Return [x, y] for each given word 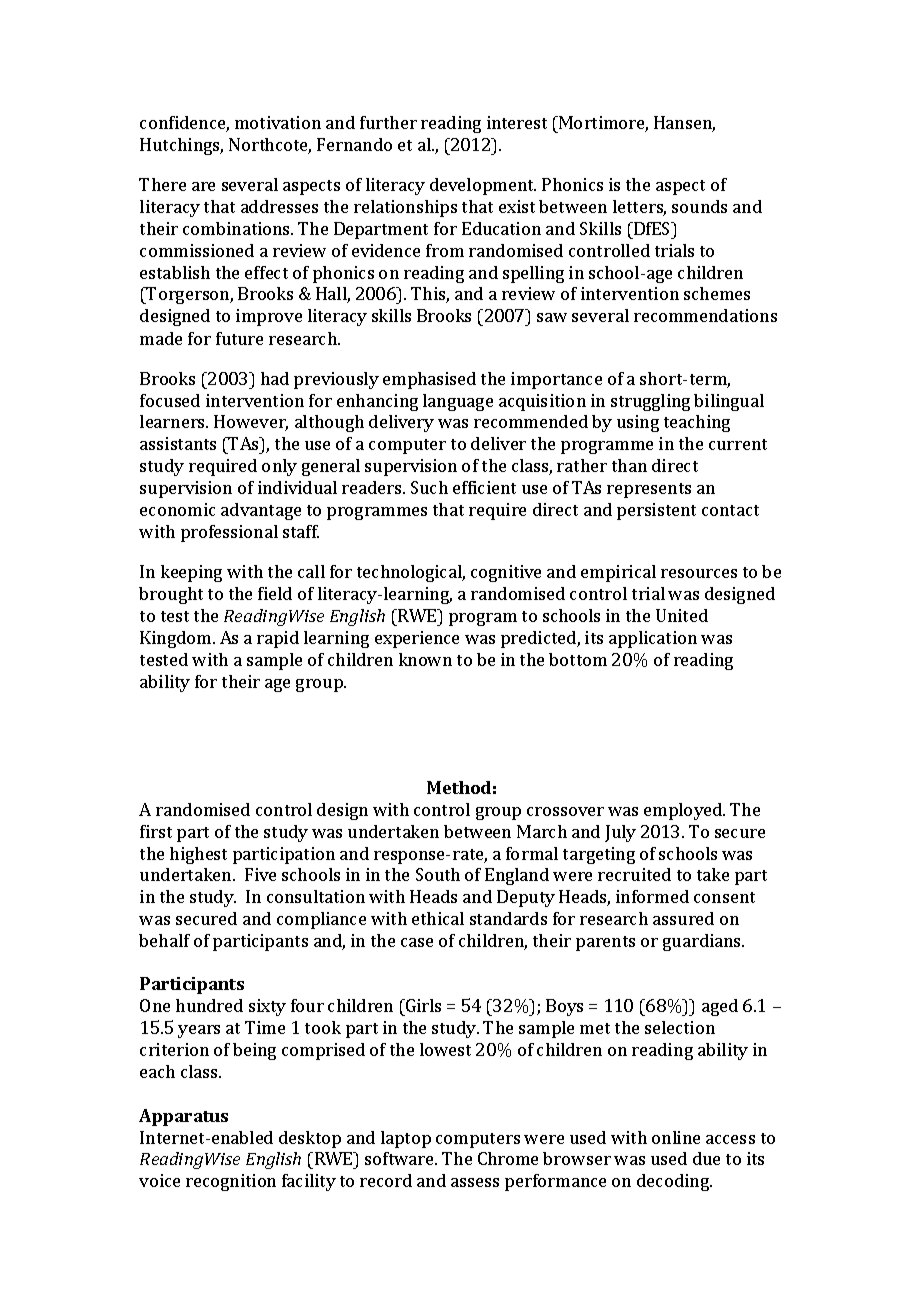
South [438, 874]
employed [684, 811]
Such [429, 487]
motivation [278, 122]
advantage [261, 511]
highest [198, 855]
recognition [231, 1182]
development [483, 186]
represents [649, 490]
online [676, 1137]
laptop [406, 1139]
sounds [699, 206]
